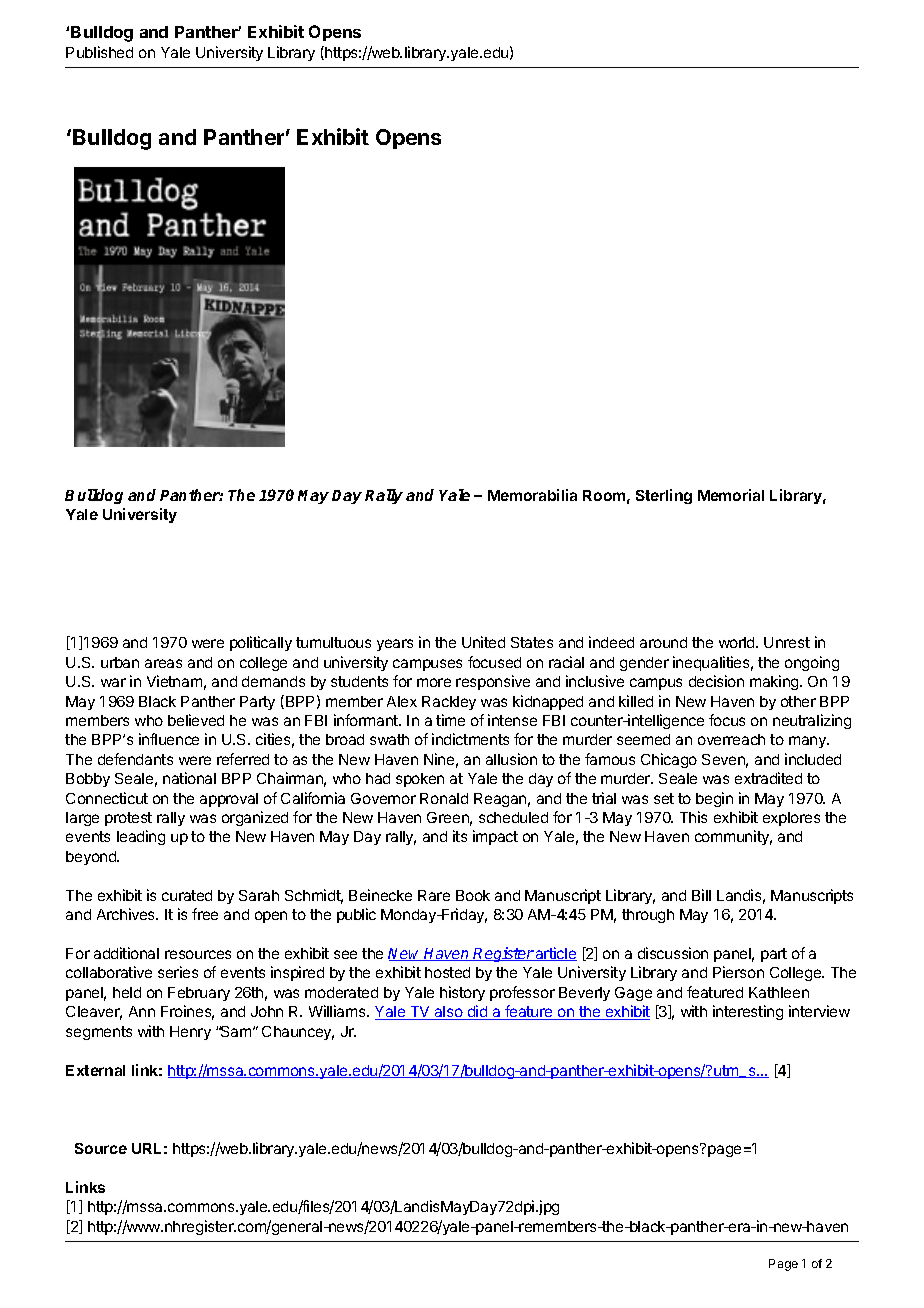 The image size is (924, 1308). Describe the element at coordinates (738, 642) in the image. I see `world` at that location.
